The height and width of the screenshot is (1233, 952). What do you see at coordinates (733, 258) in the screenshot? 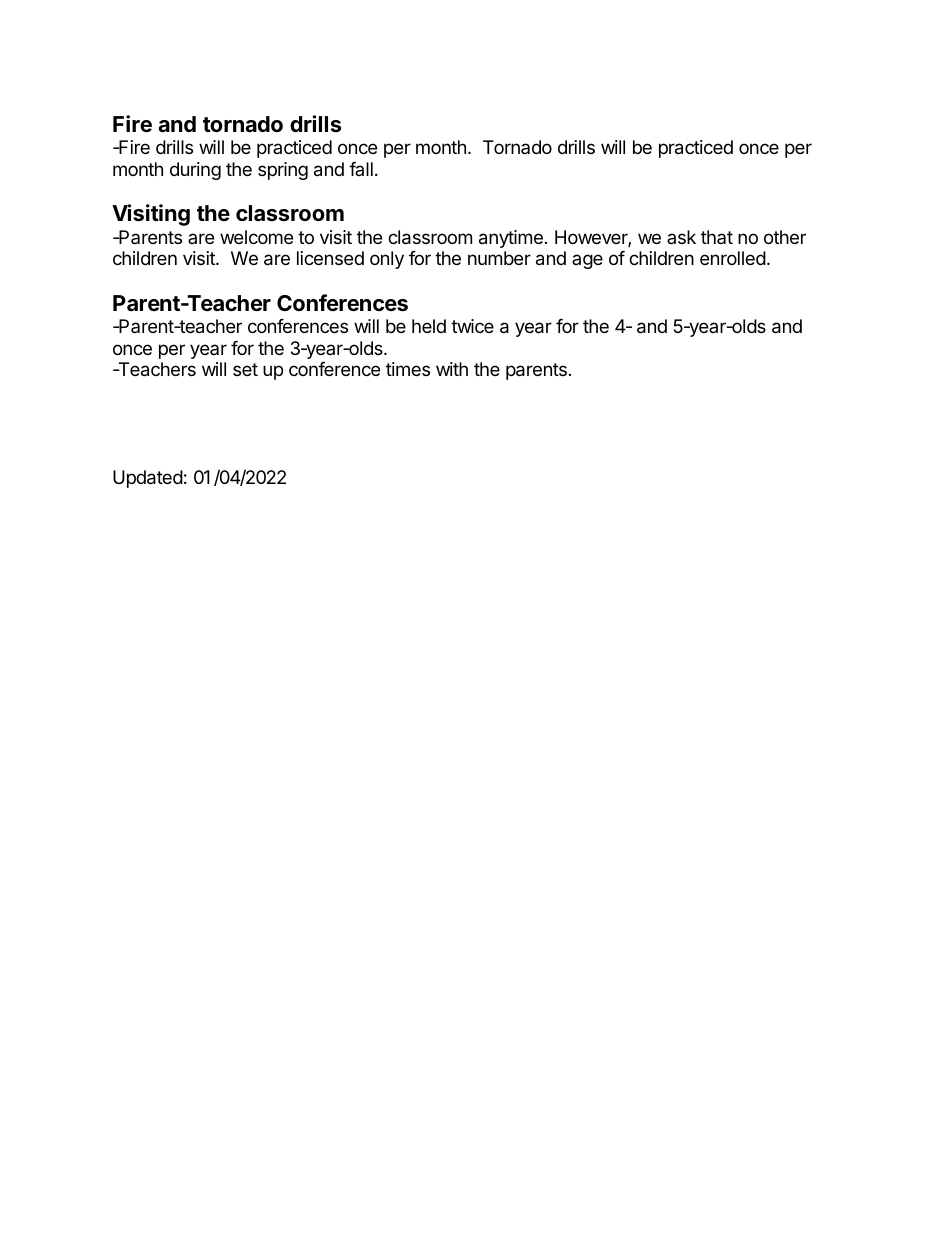
I see `enrolled` at bounding box center [733, 258].
